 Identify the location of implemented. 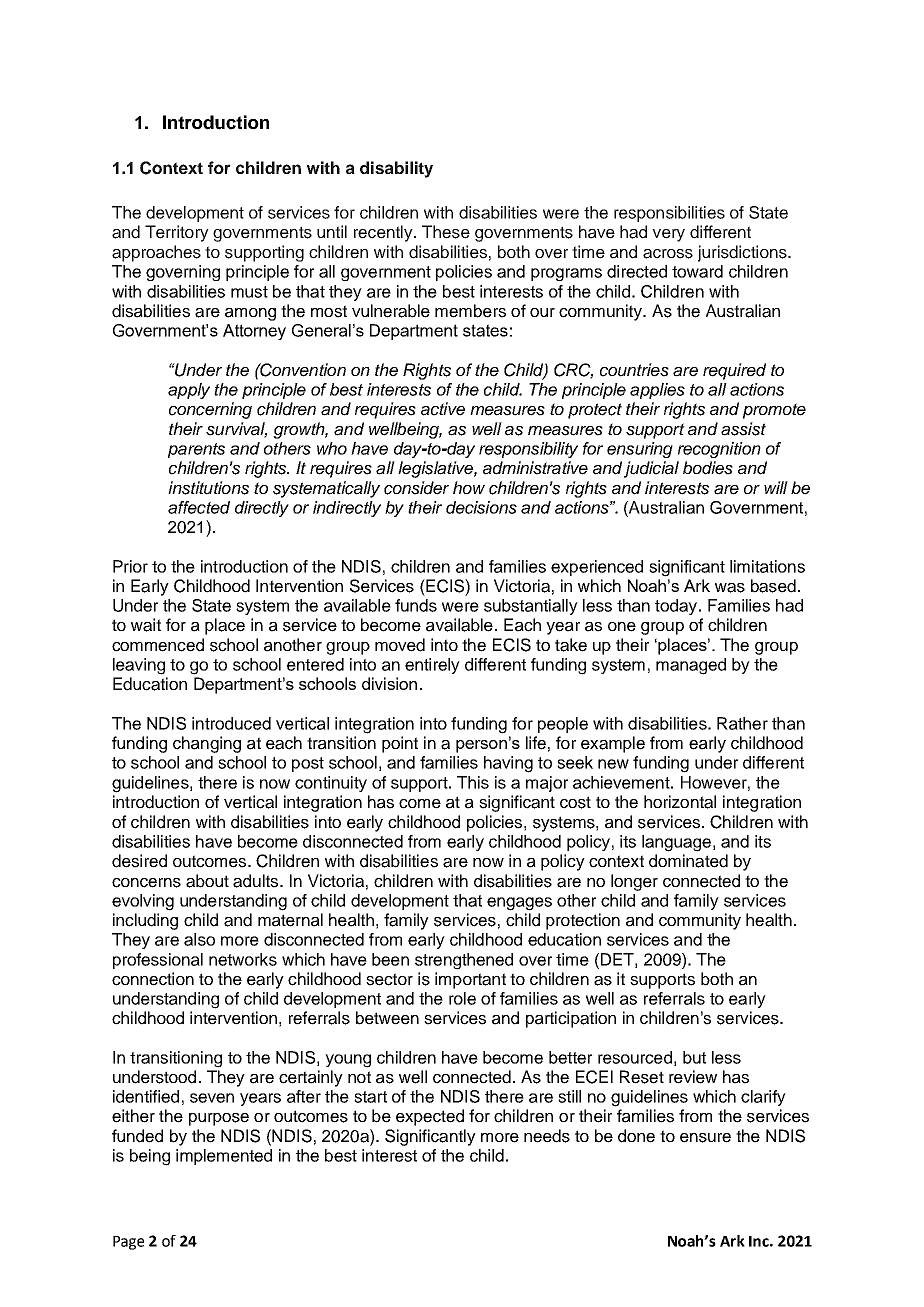
(224, 1157).
